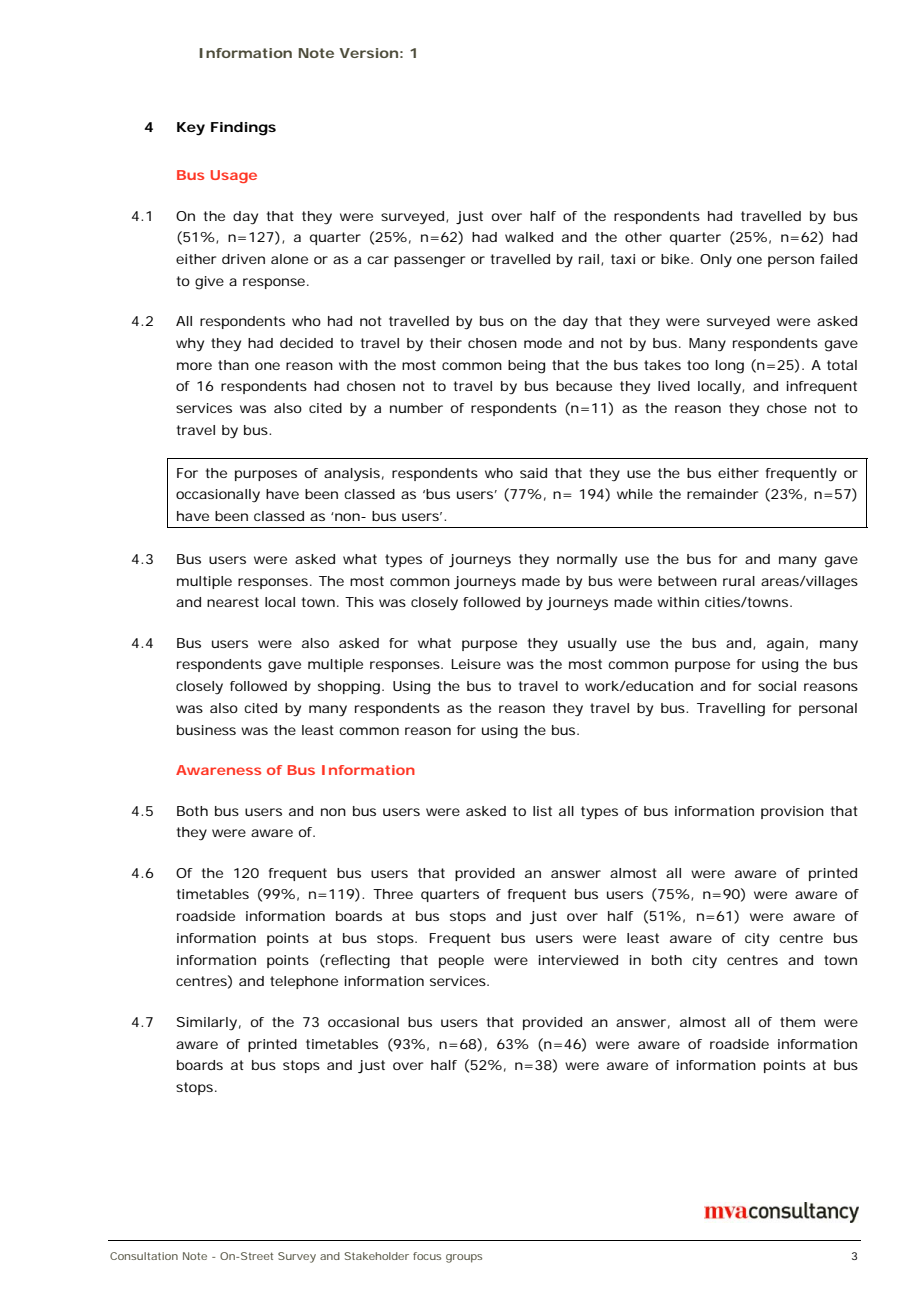  What do you see at coordinates (476, 664) in the page?
I see `Leisure` at bounding box center [476, 664].
